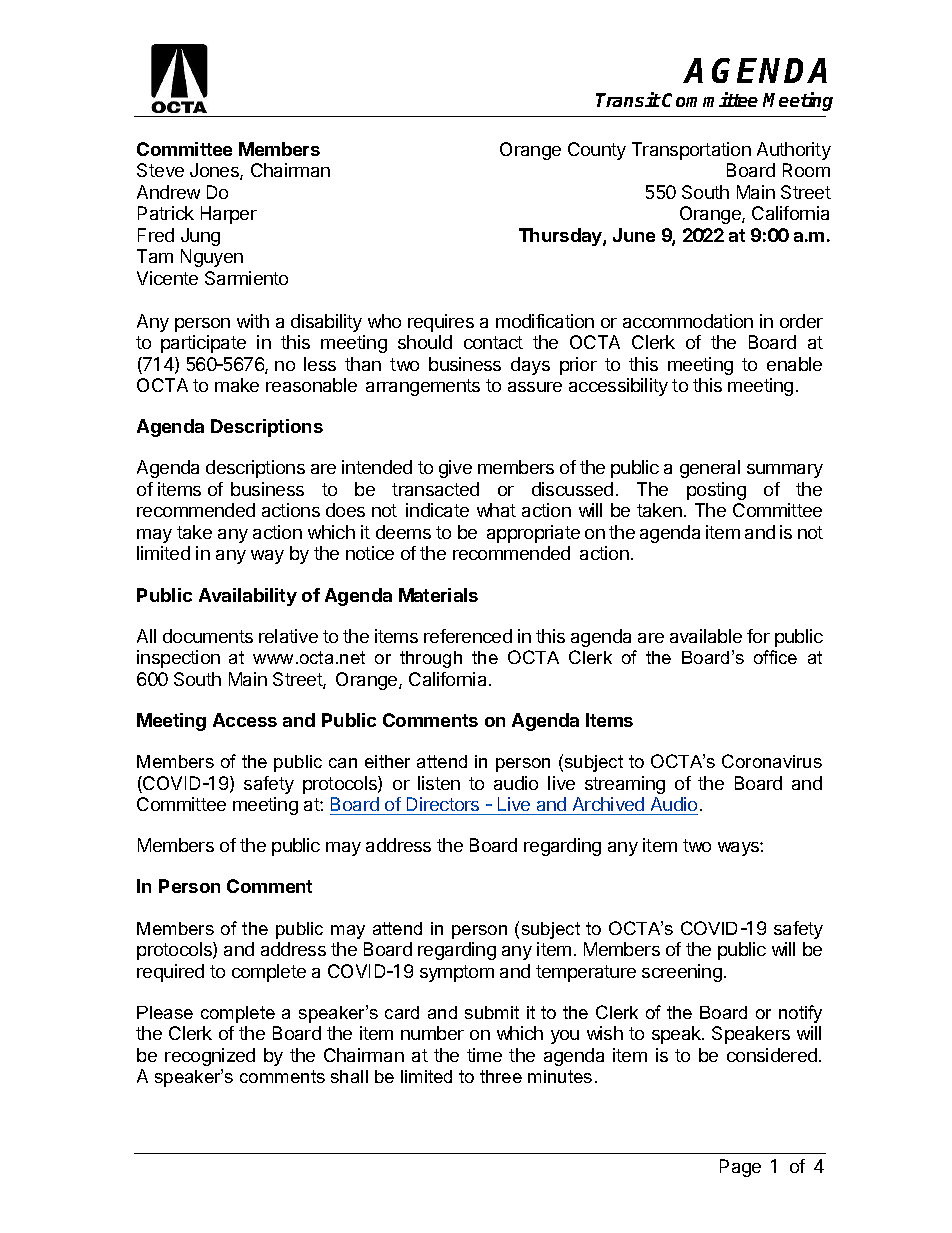 The height and width of the image is (1233, 952). Describe the element at coordinates (710, 469) in the image. I see `general` at that location.
